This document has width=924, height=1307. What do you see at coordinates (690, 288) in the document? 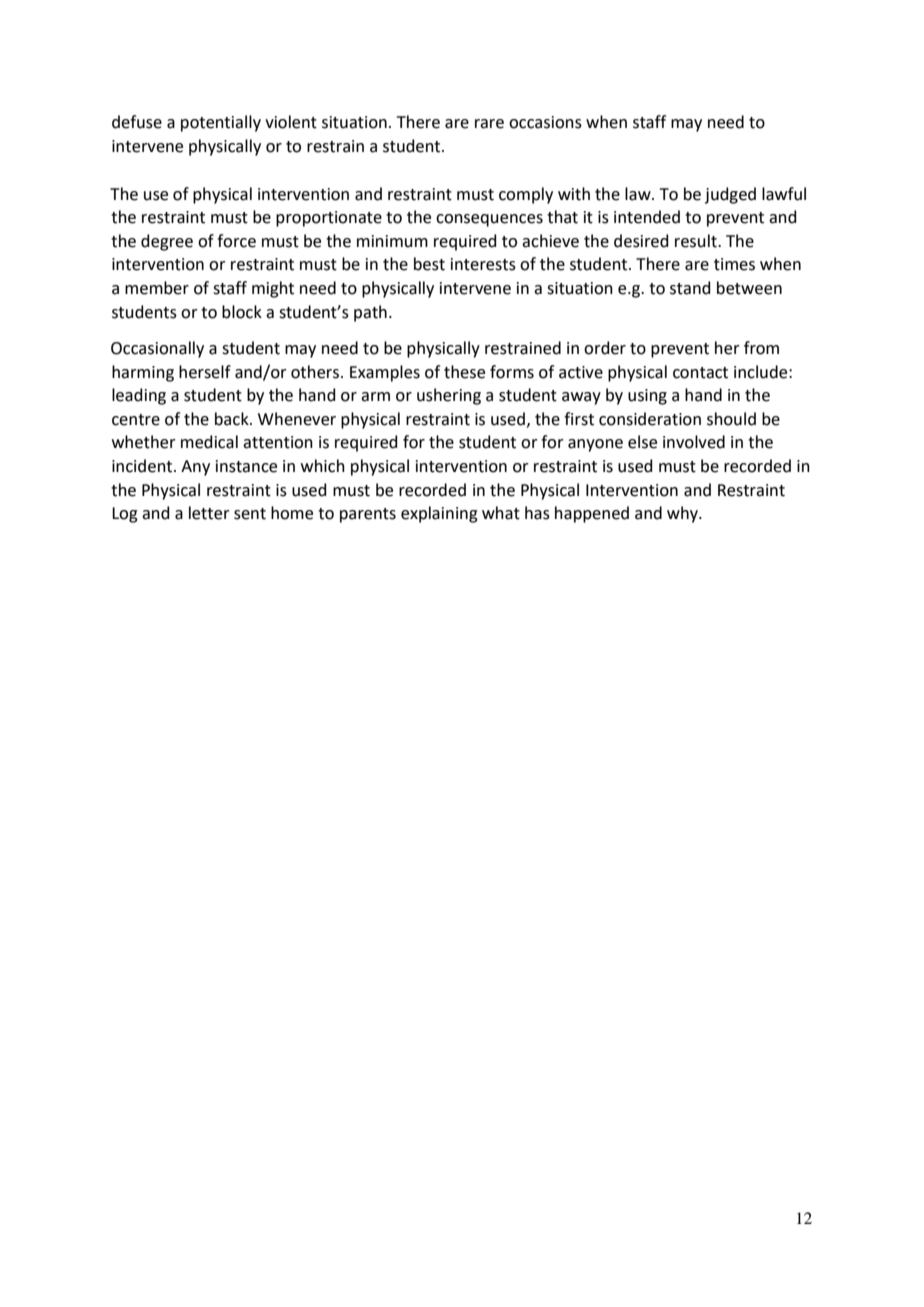
I see `stand` at bounding box center [690, 288].
